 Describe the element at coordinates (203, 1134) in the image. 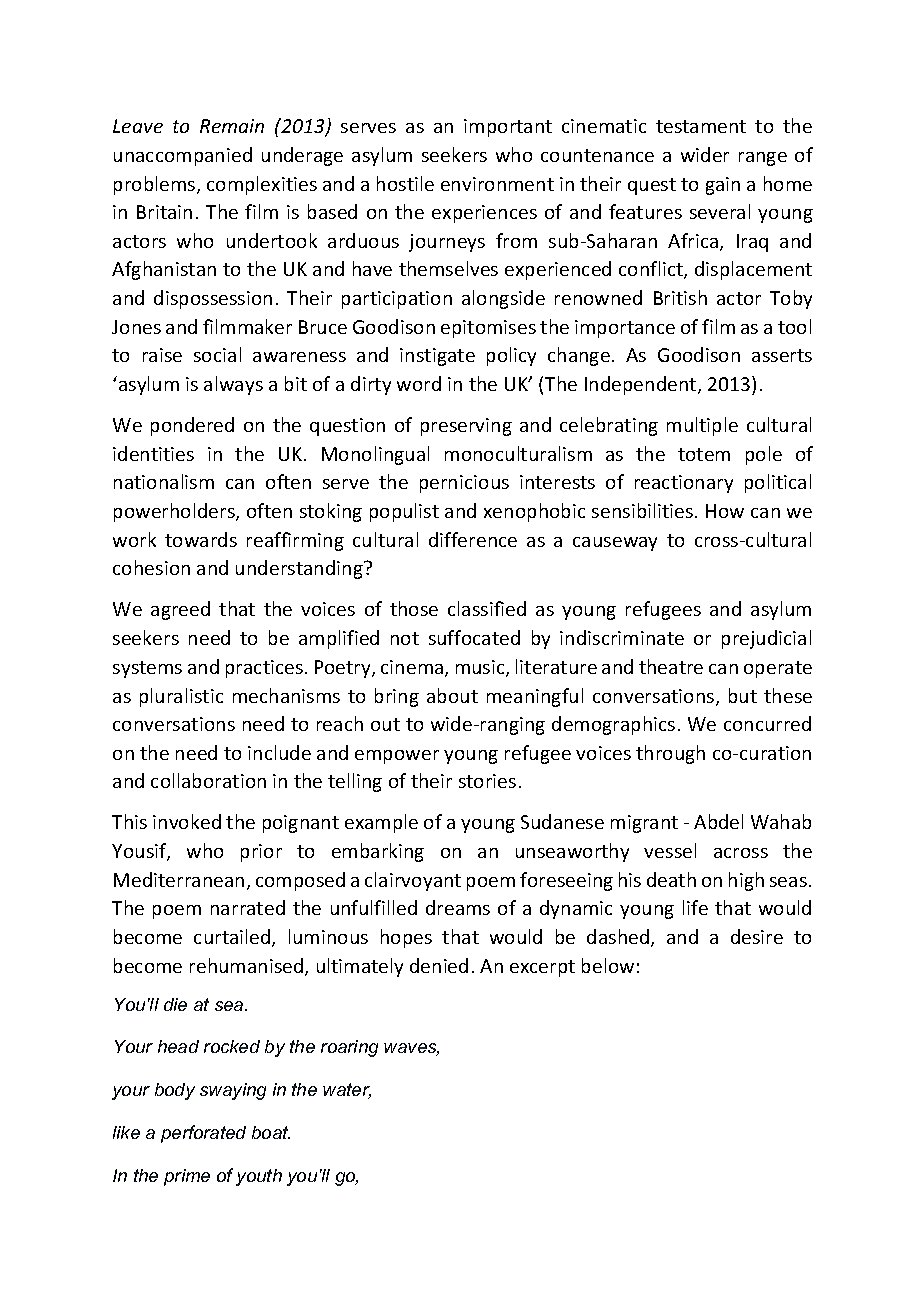

I see `perforated` at that location.
